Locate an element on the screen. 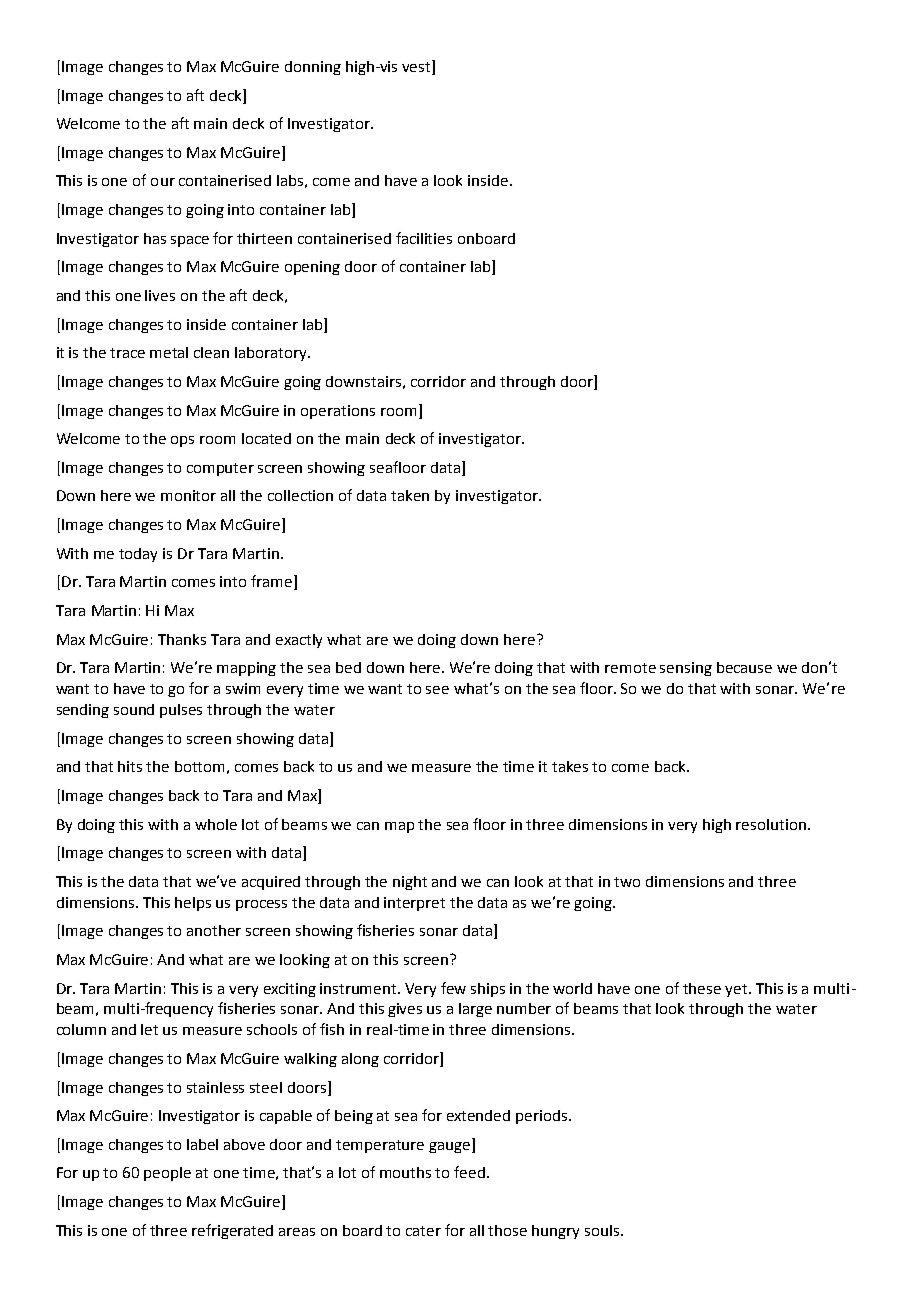 This screenshot has width=924, height=1308. interpret is located at coordinates (414, 904).
